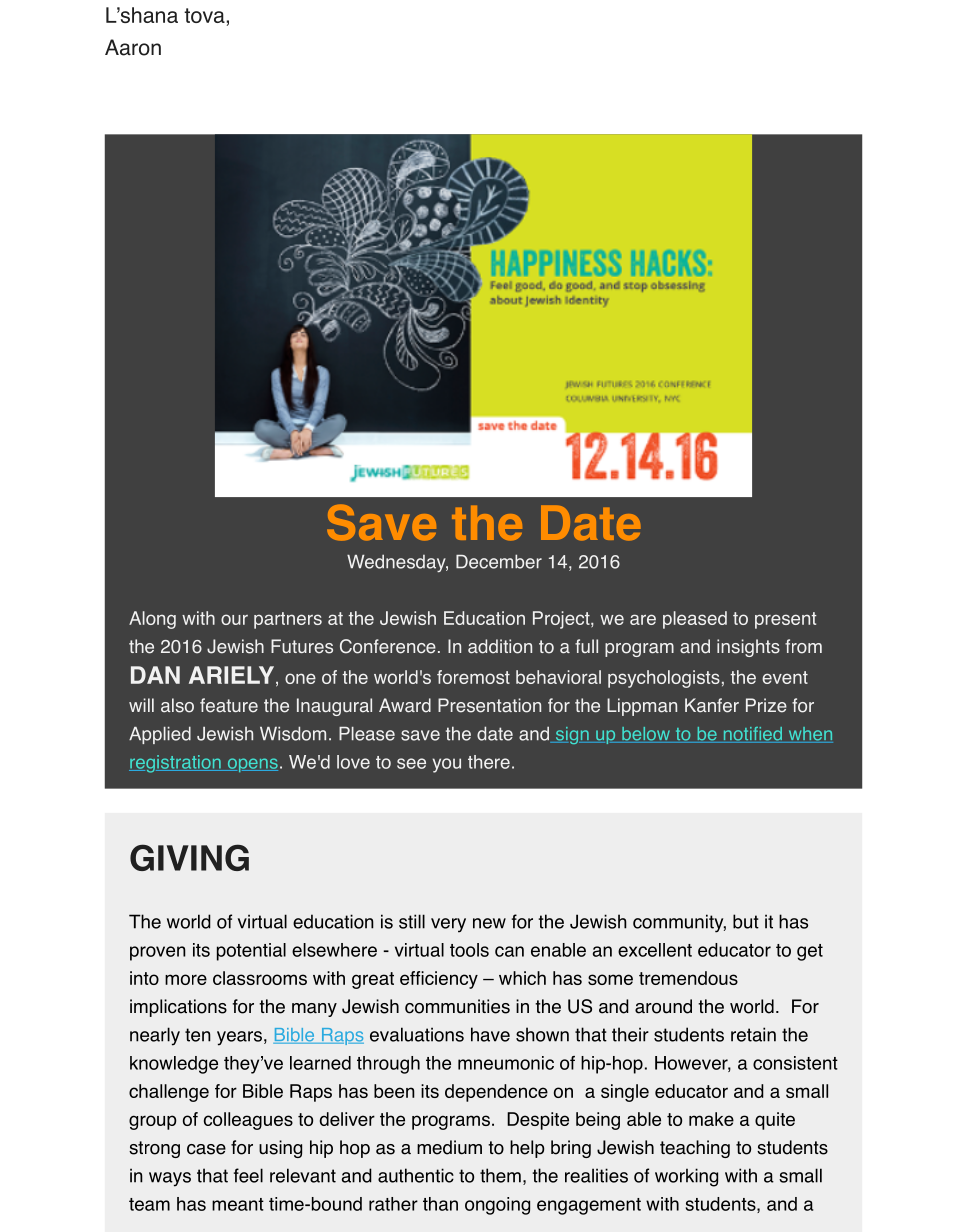 The height and width of the screenshot is (1232, 967). Describe the element at coordinates (205, 15) in the screenshot. I see `tova` at that location.
